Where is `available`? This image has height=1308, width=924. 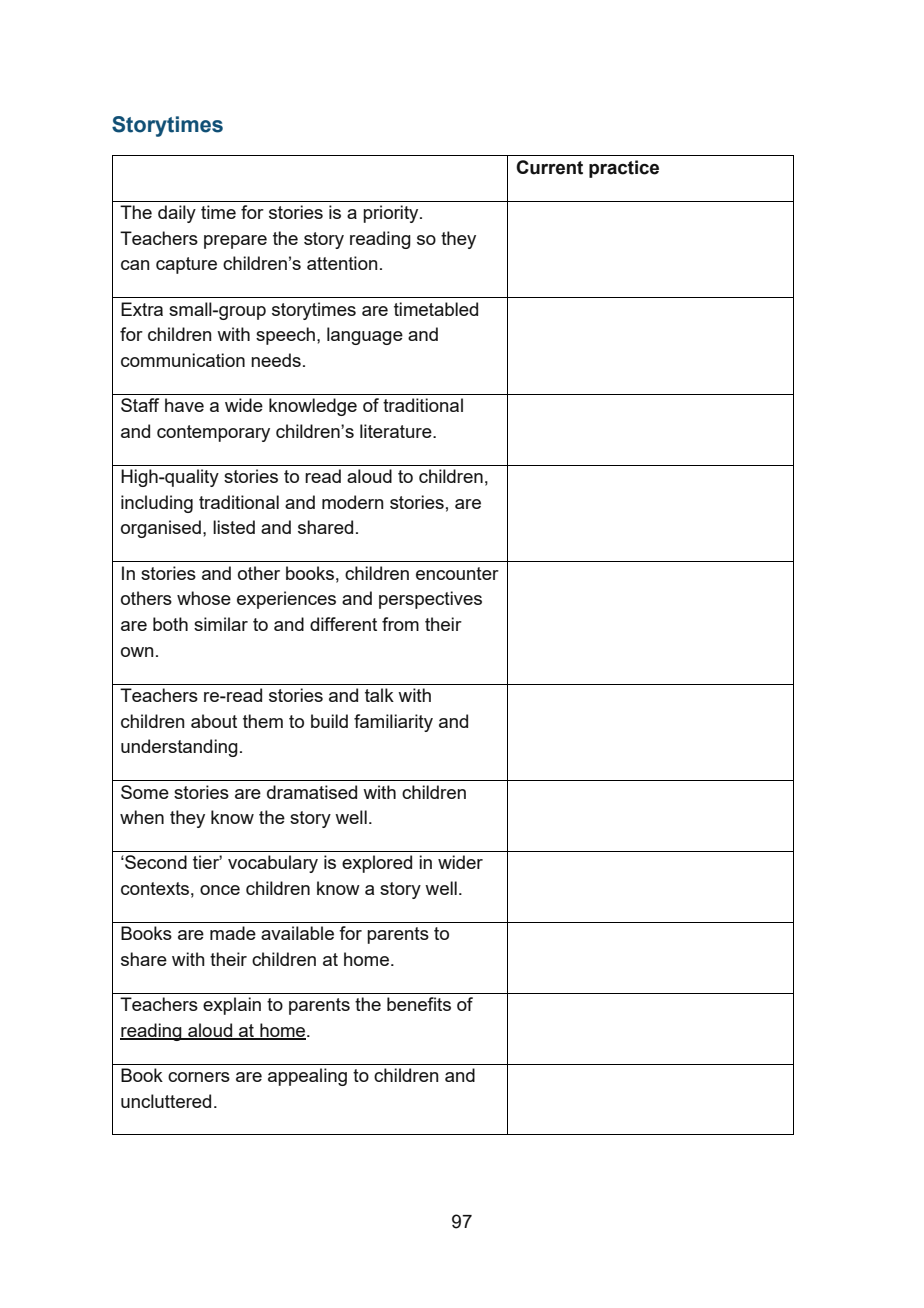 available is located at coordinates (297, 933).
